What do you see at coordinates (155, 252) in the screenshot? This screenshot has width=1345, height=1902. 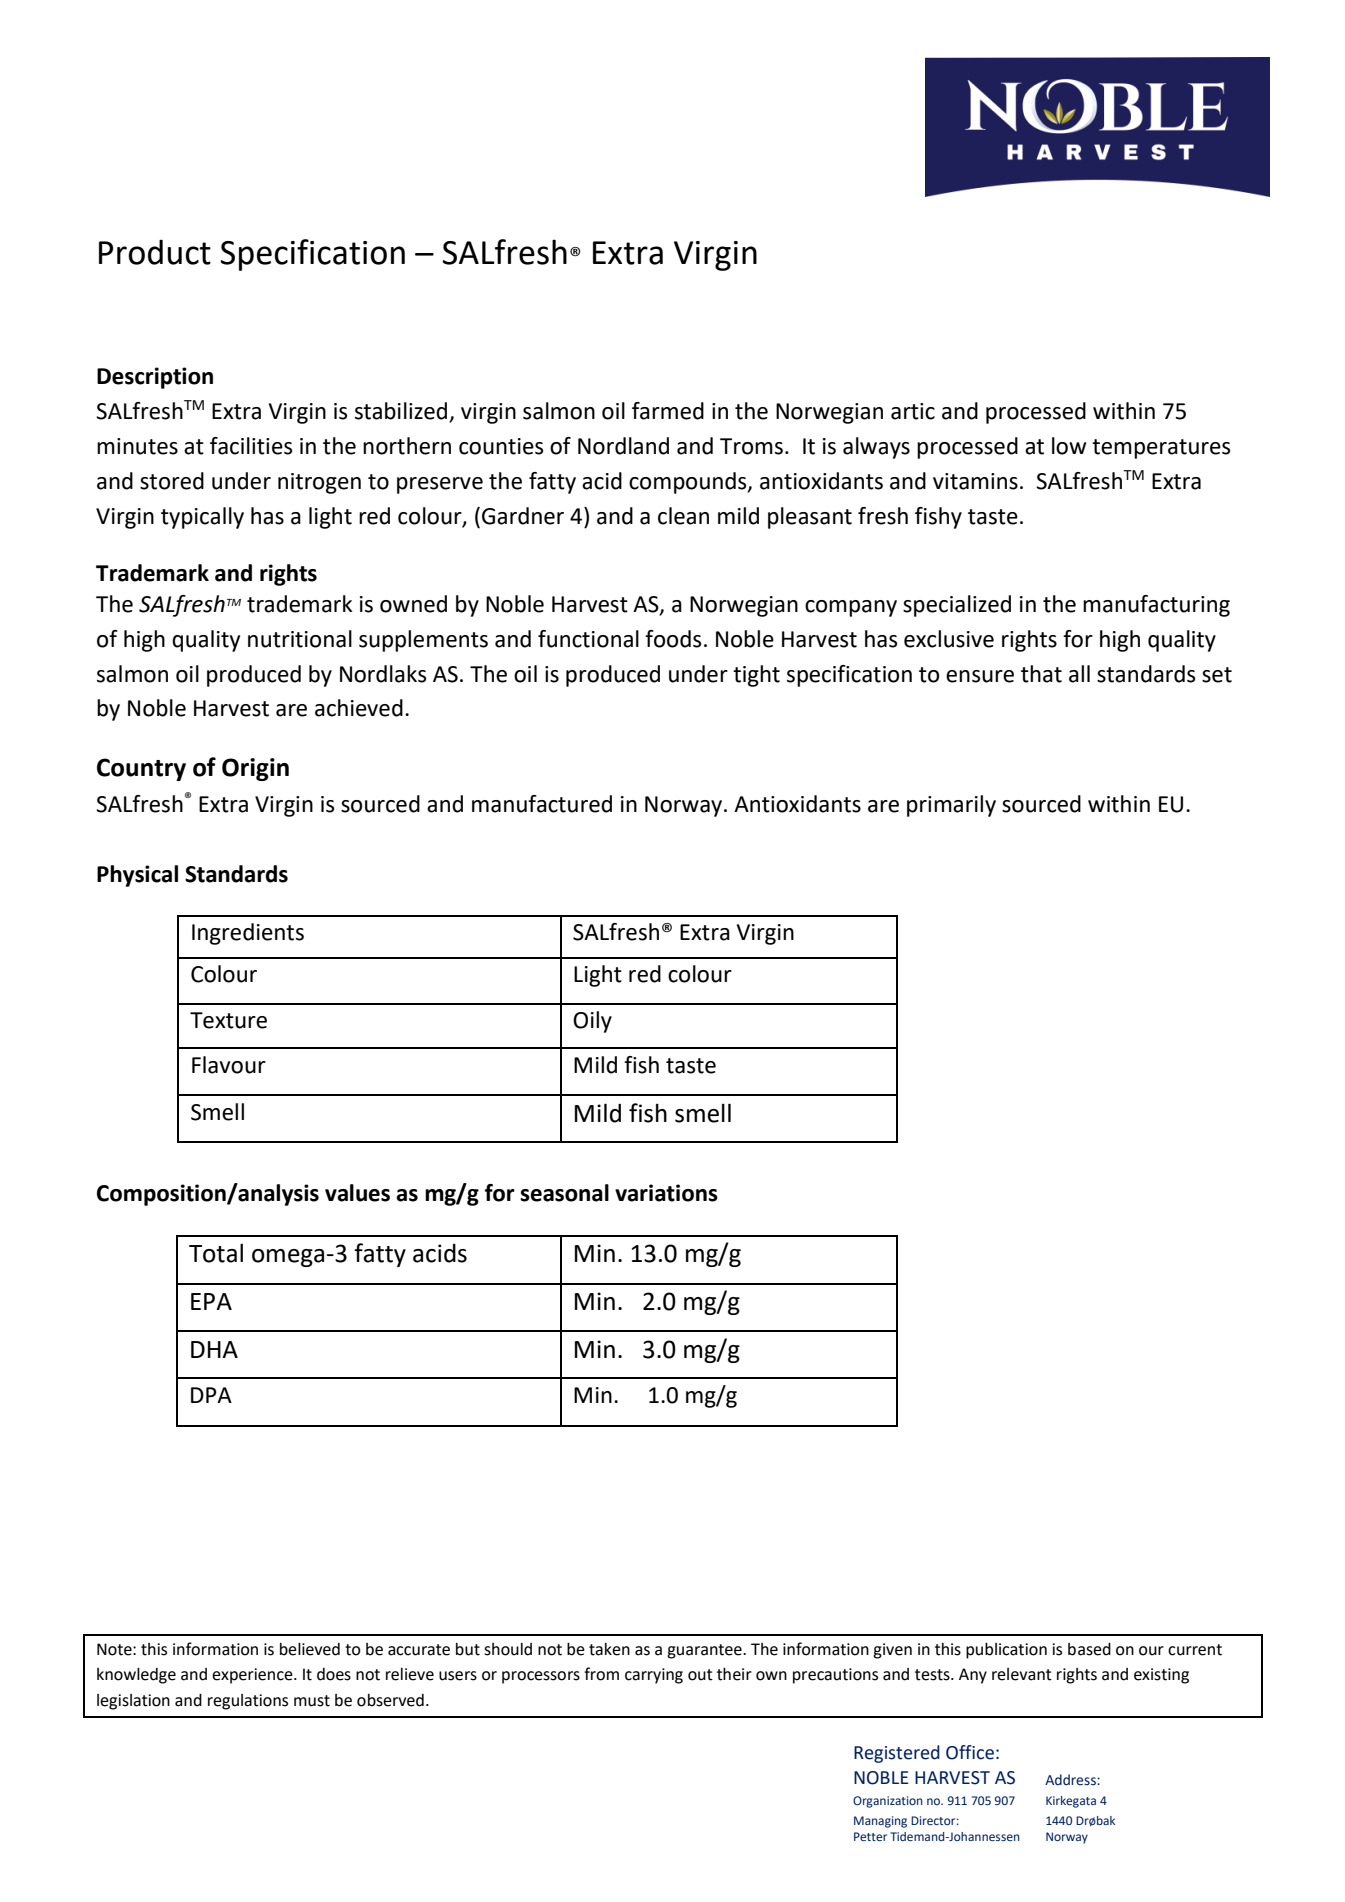 I see `Product` at bounding box center [155, 252].
